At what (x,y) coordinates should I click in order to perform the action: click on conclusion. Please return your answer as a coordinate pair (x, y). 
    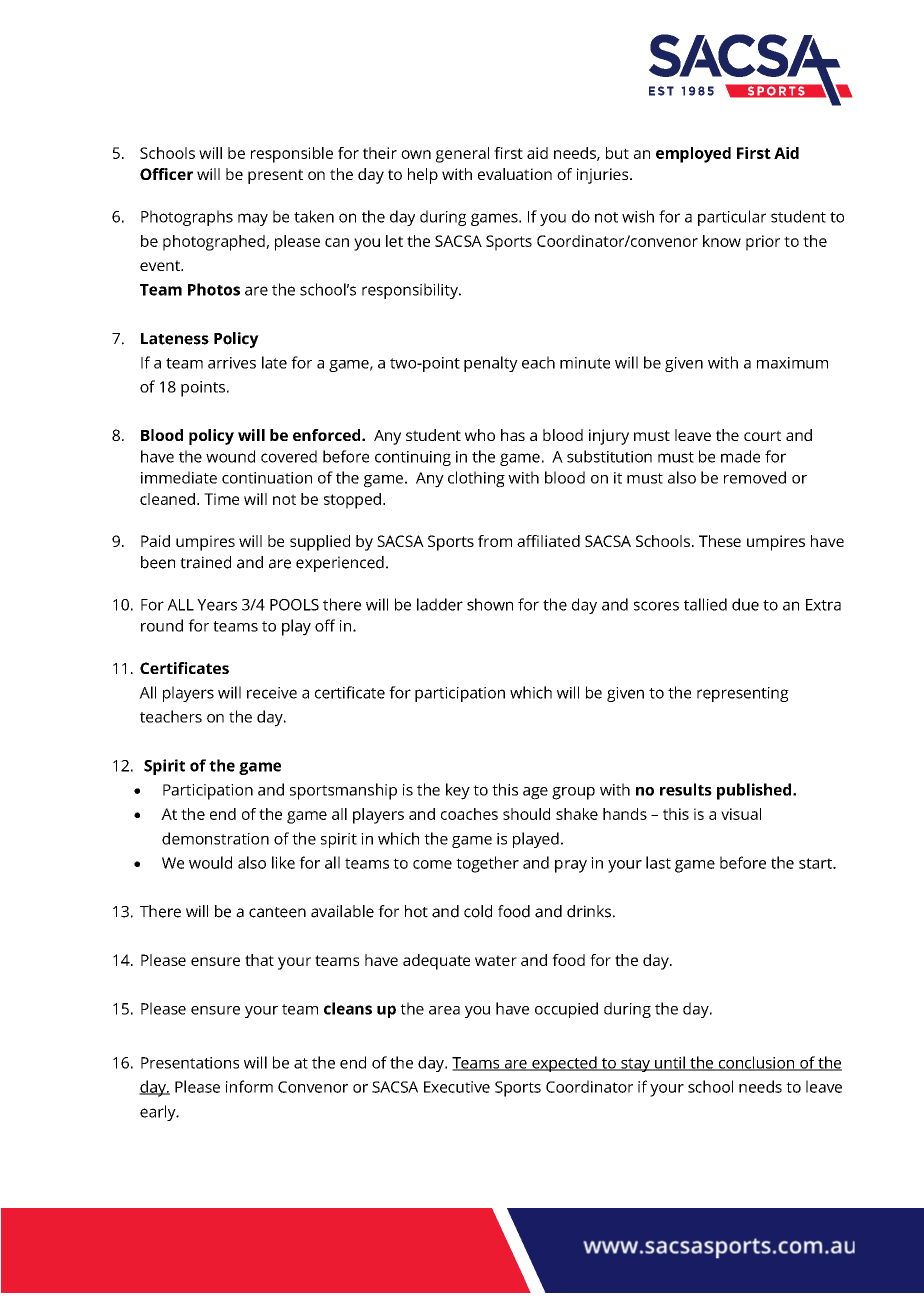
    Looking at the image, I should click on (756, 1063).
